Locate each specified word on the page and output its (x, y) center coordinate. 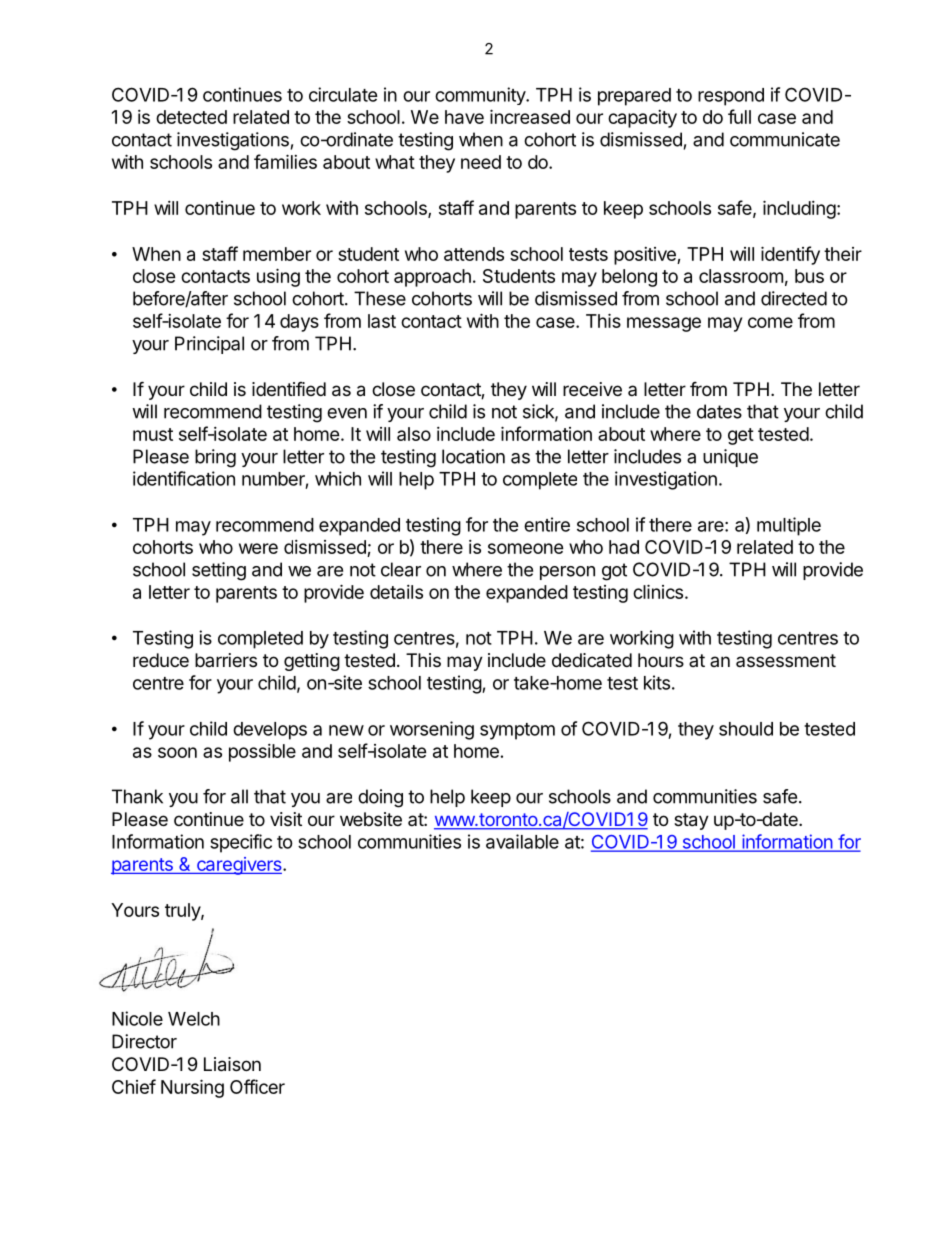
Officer (257, 1086)
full (739, 116)
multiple (789, 526)
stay (691, 821)
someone (526, 548)
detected (191, 117)
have (464, 117)
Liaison (232, 1064)
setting (219, 571)
